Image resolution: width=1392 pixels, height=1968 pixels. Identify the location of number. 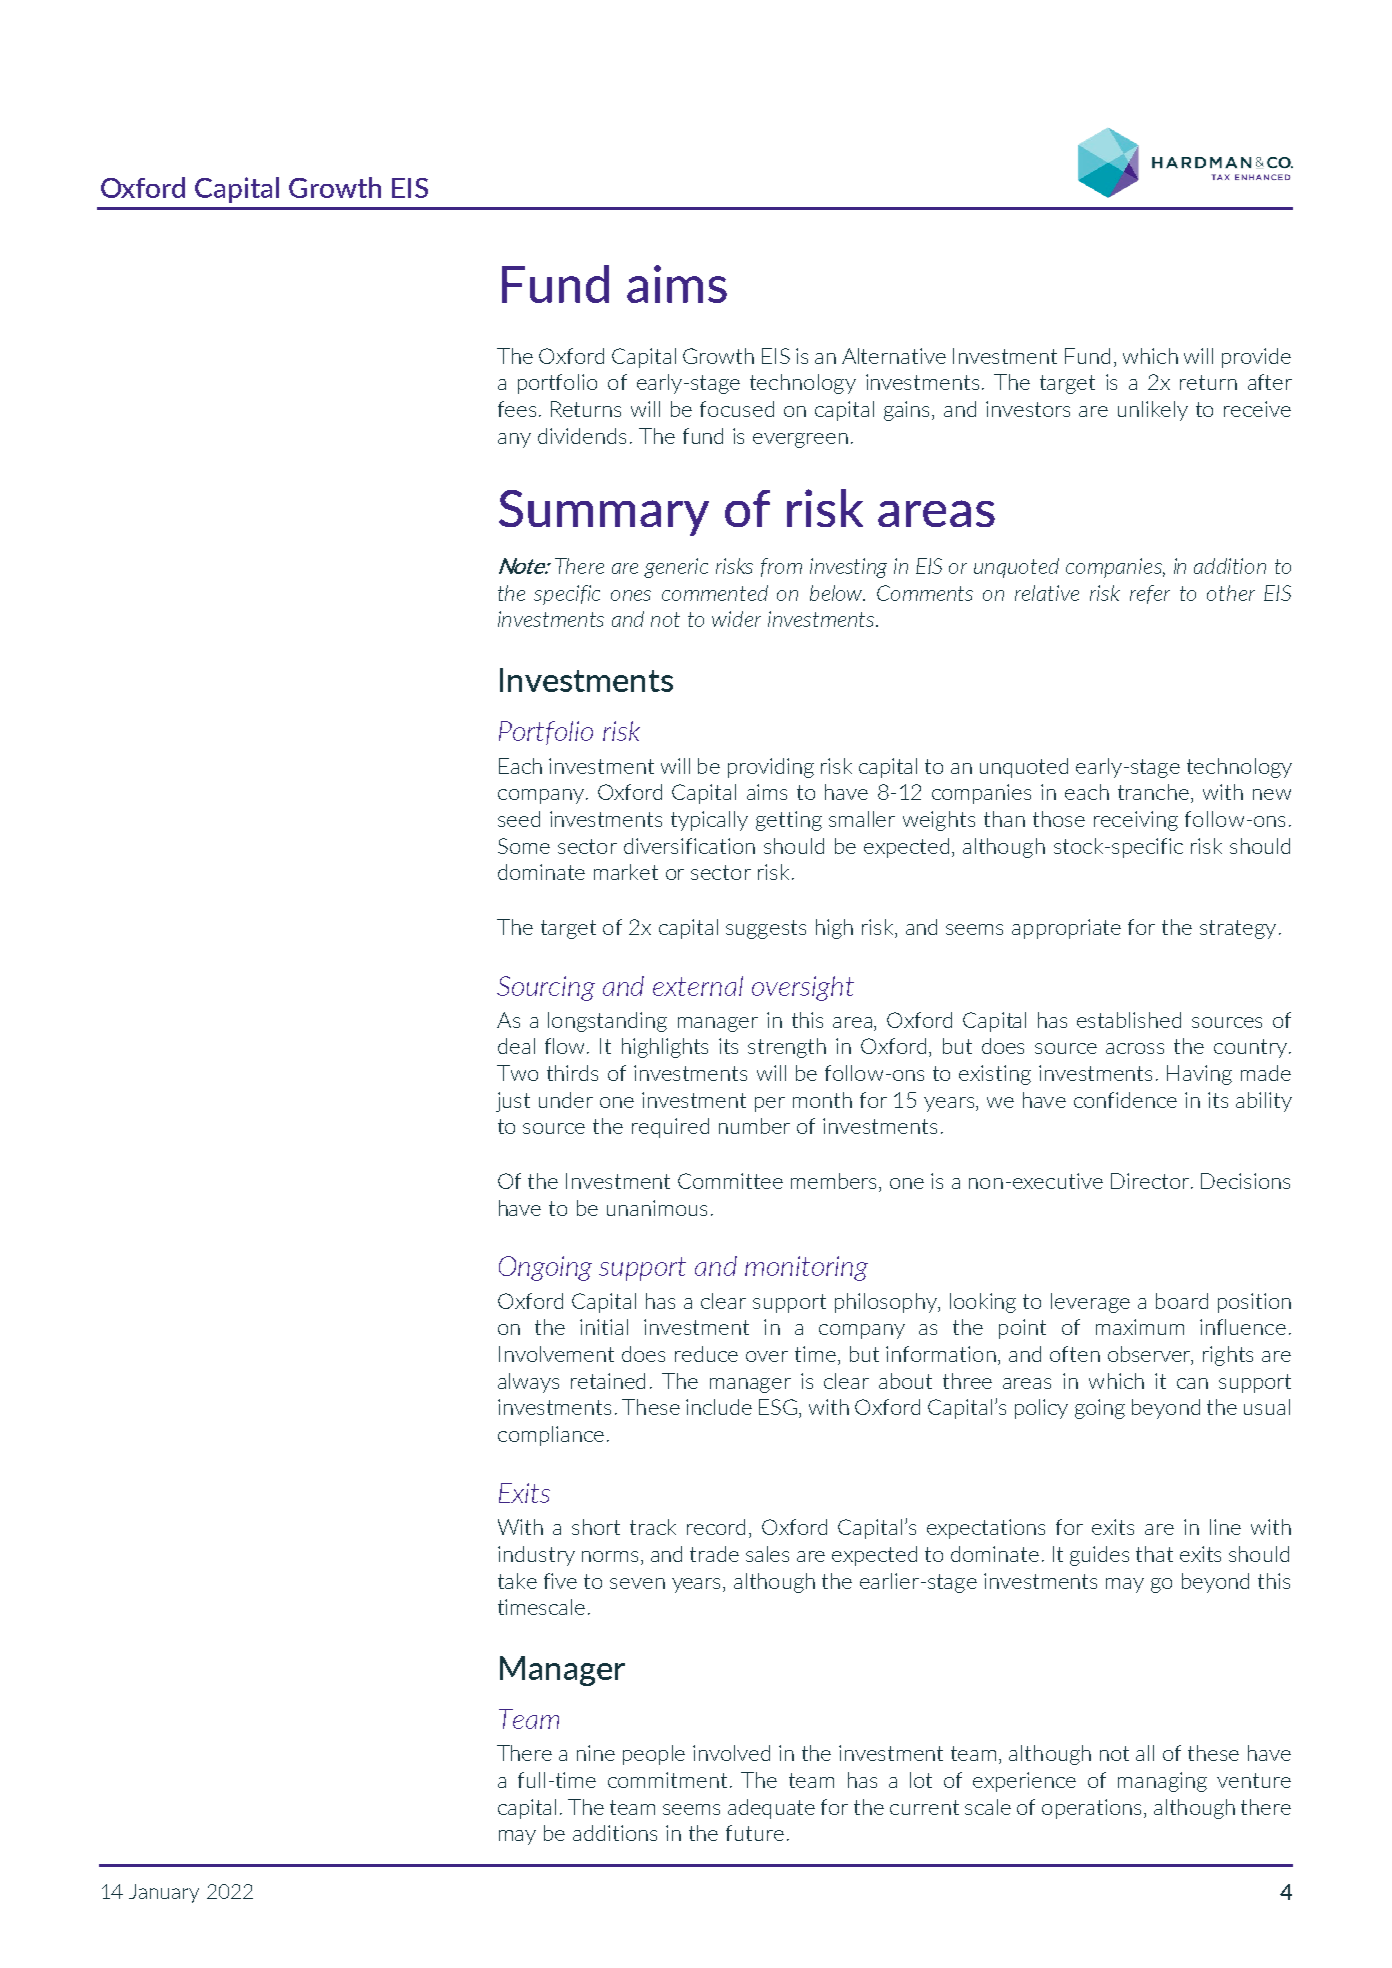
(754, 1126).
